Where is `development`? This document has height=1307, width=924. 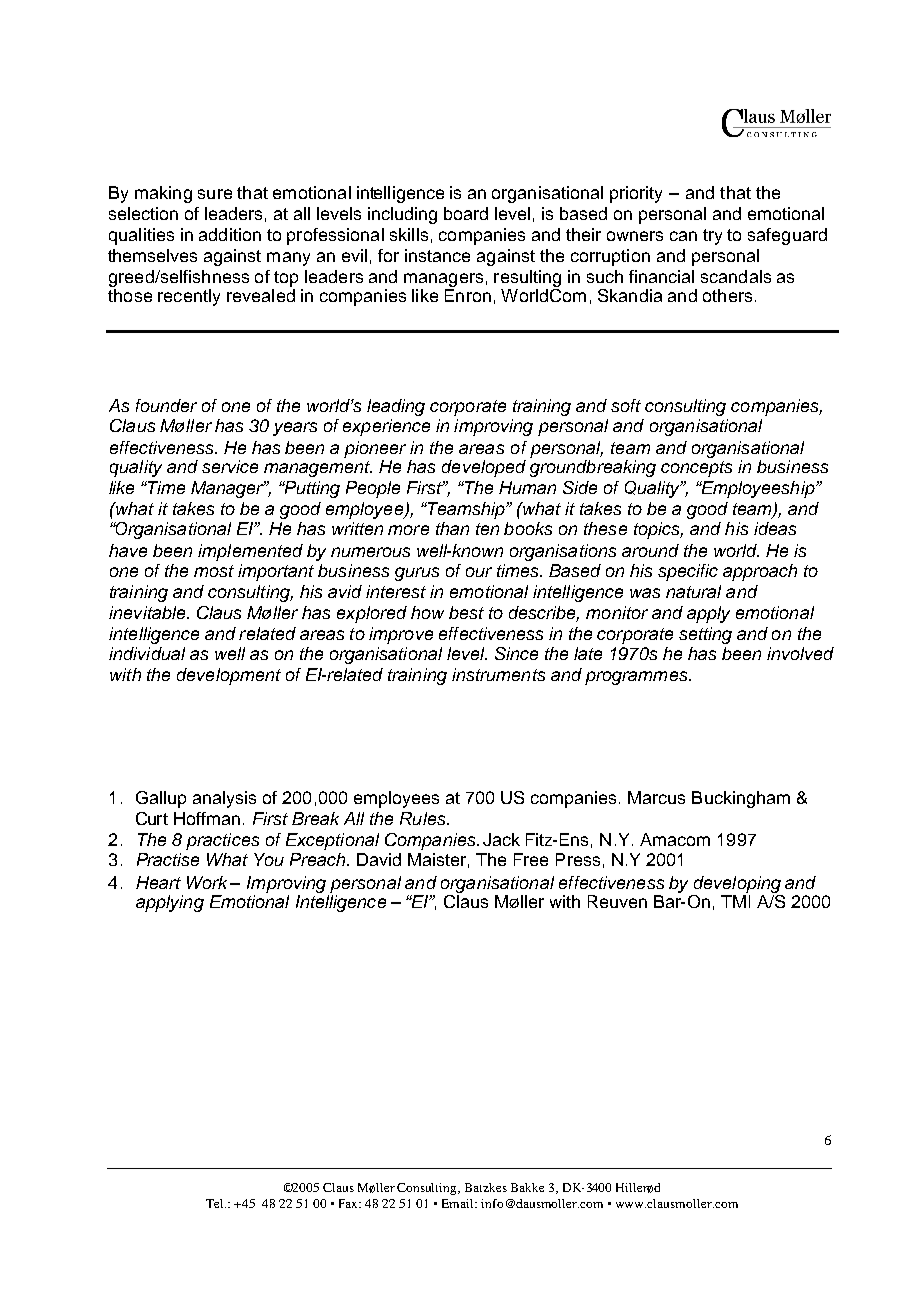 development is located at coordinates (229, 676).
